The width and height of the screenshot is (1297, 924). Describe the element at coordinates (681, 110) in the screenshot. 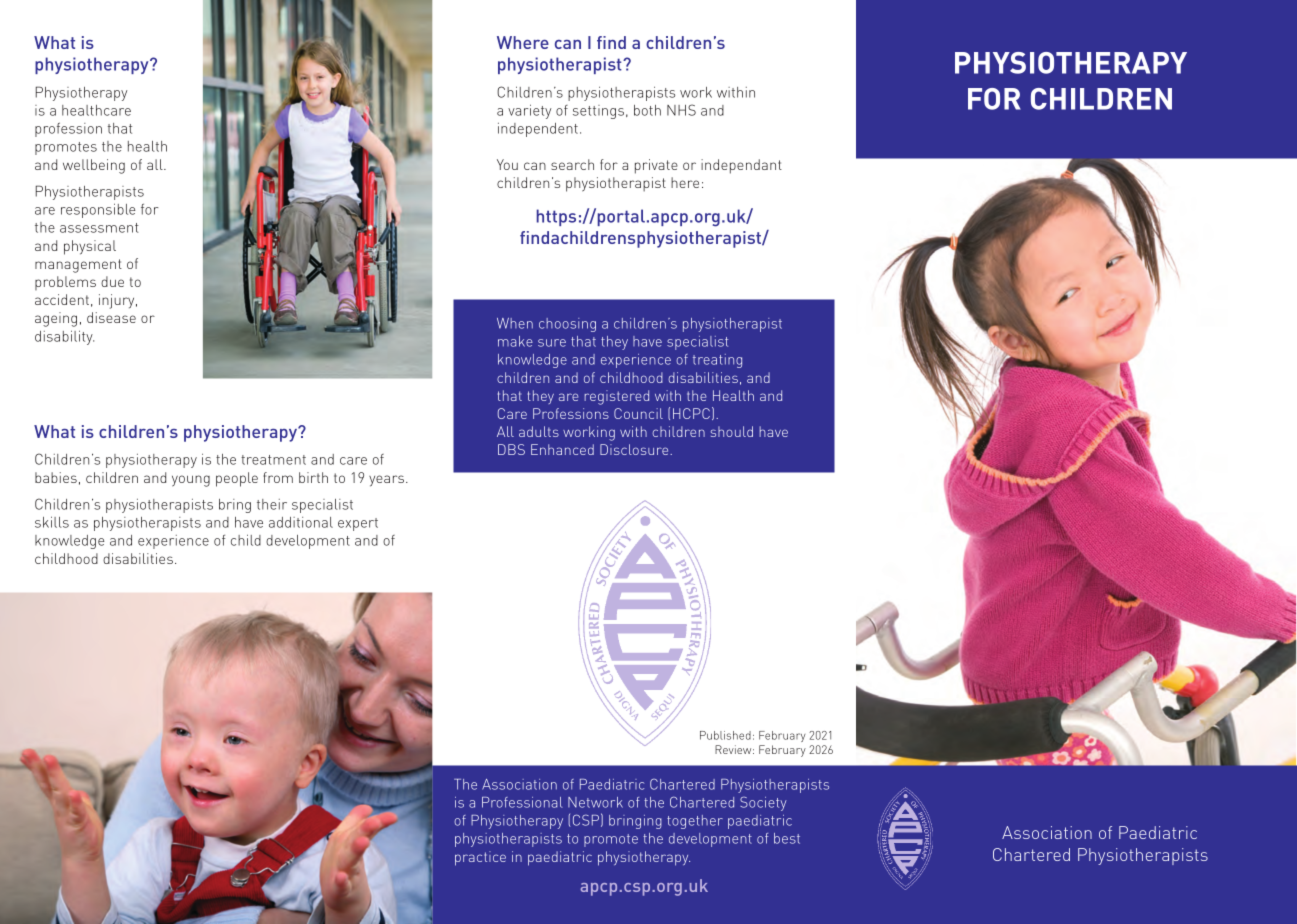

I see `NHS` at that location.
